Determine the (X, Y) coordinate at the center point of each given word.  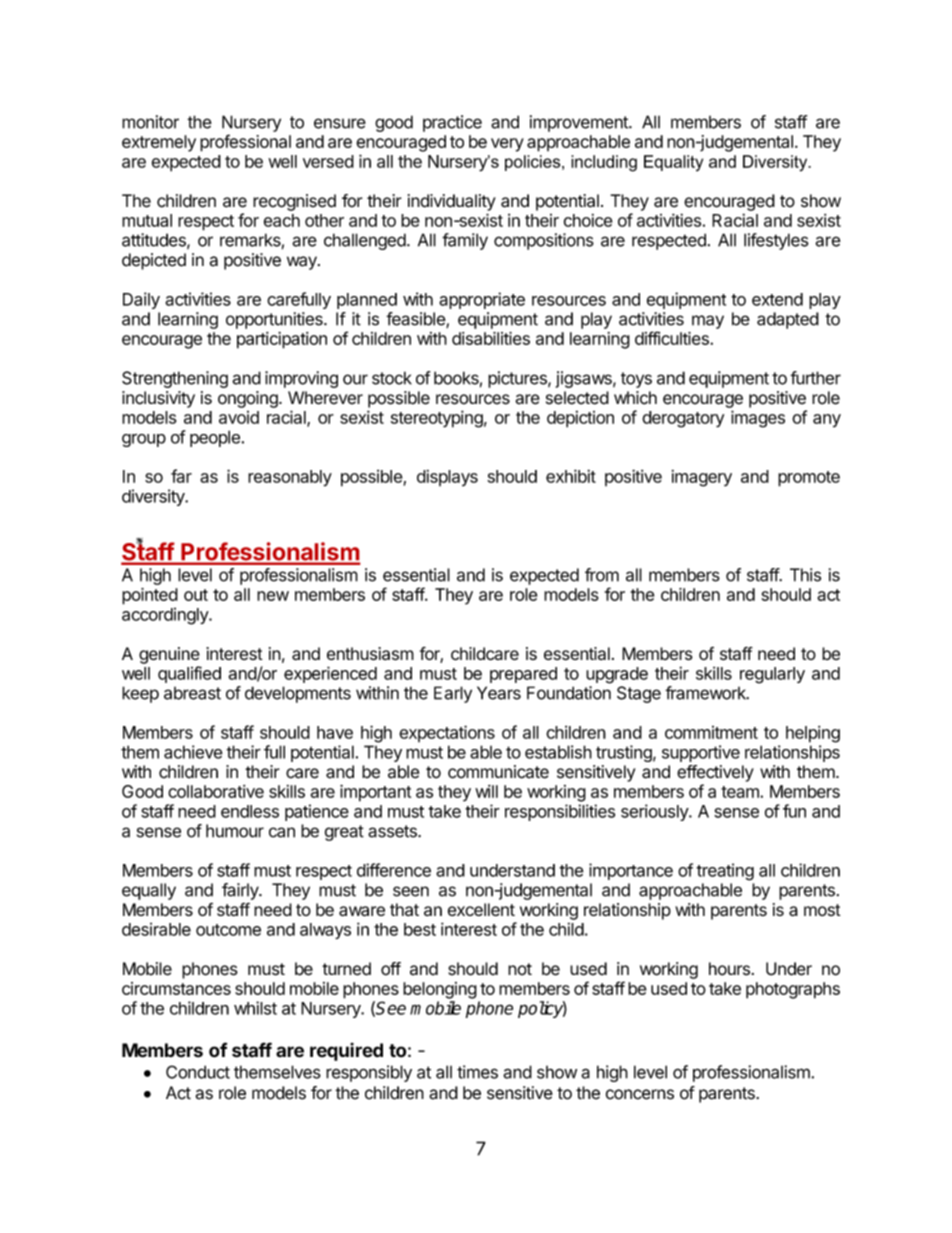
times (477, 1072)
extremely (159, 143)
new (273, 596)
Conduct (198, 1072)
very (507, 145)
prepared (523, 675)
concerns (640, 1094)
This (805, 575)
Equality (673, 163)
